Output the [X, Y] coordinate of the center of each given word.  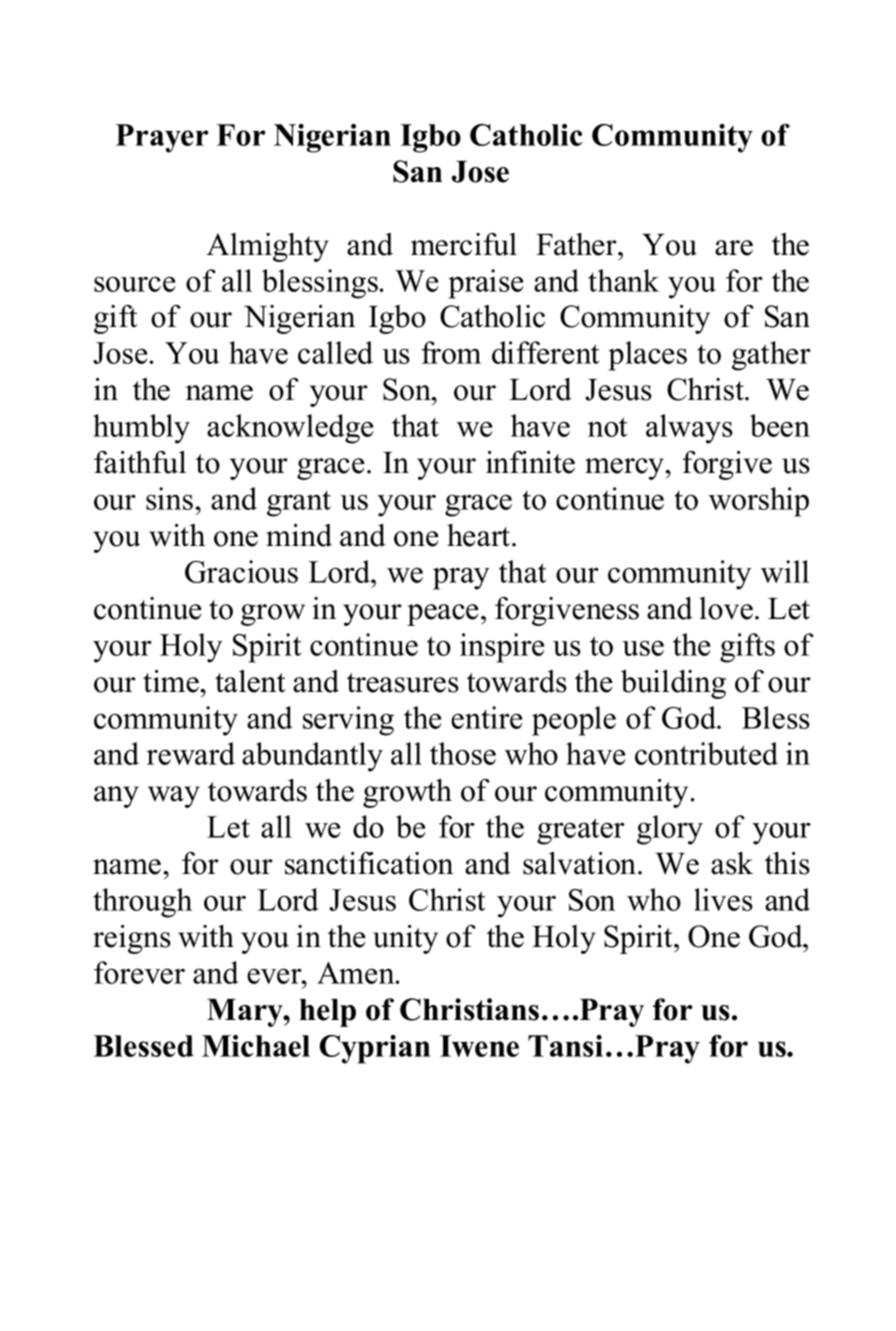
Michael [256, 1046]
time [172, 681]
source [134, 284]
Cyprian [374, 1049]
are [734, 248]
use [643, 648]
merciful [464, 244]
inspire [502, 648]
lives [723, 899]
